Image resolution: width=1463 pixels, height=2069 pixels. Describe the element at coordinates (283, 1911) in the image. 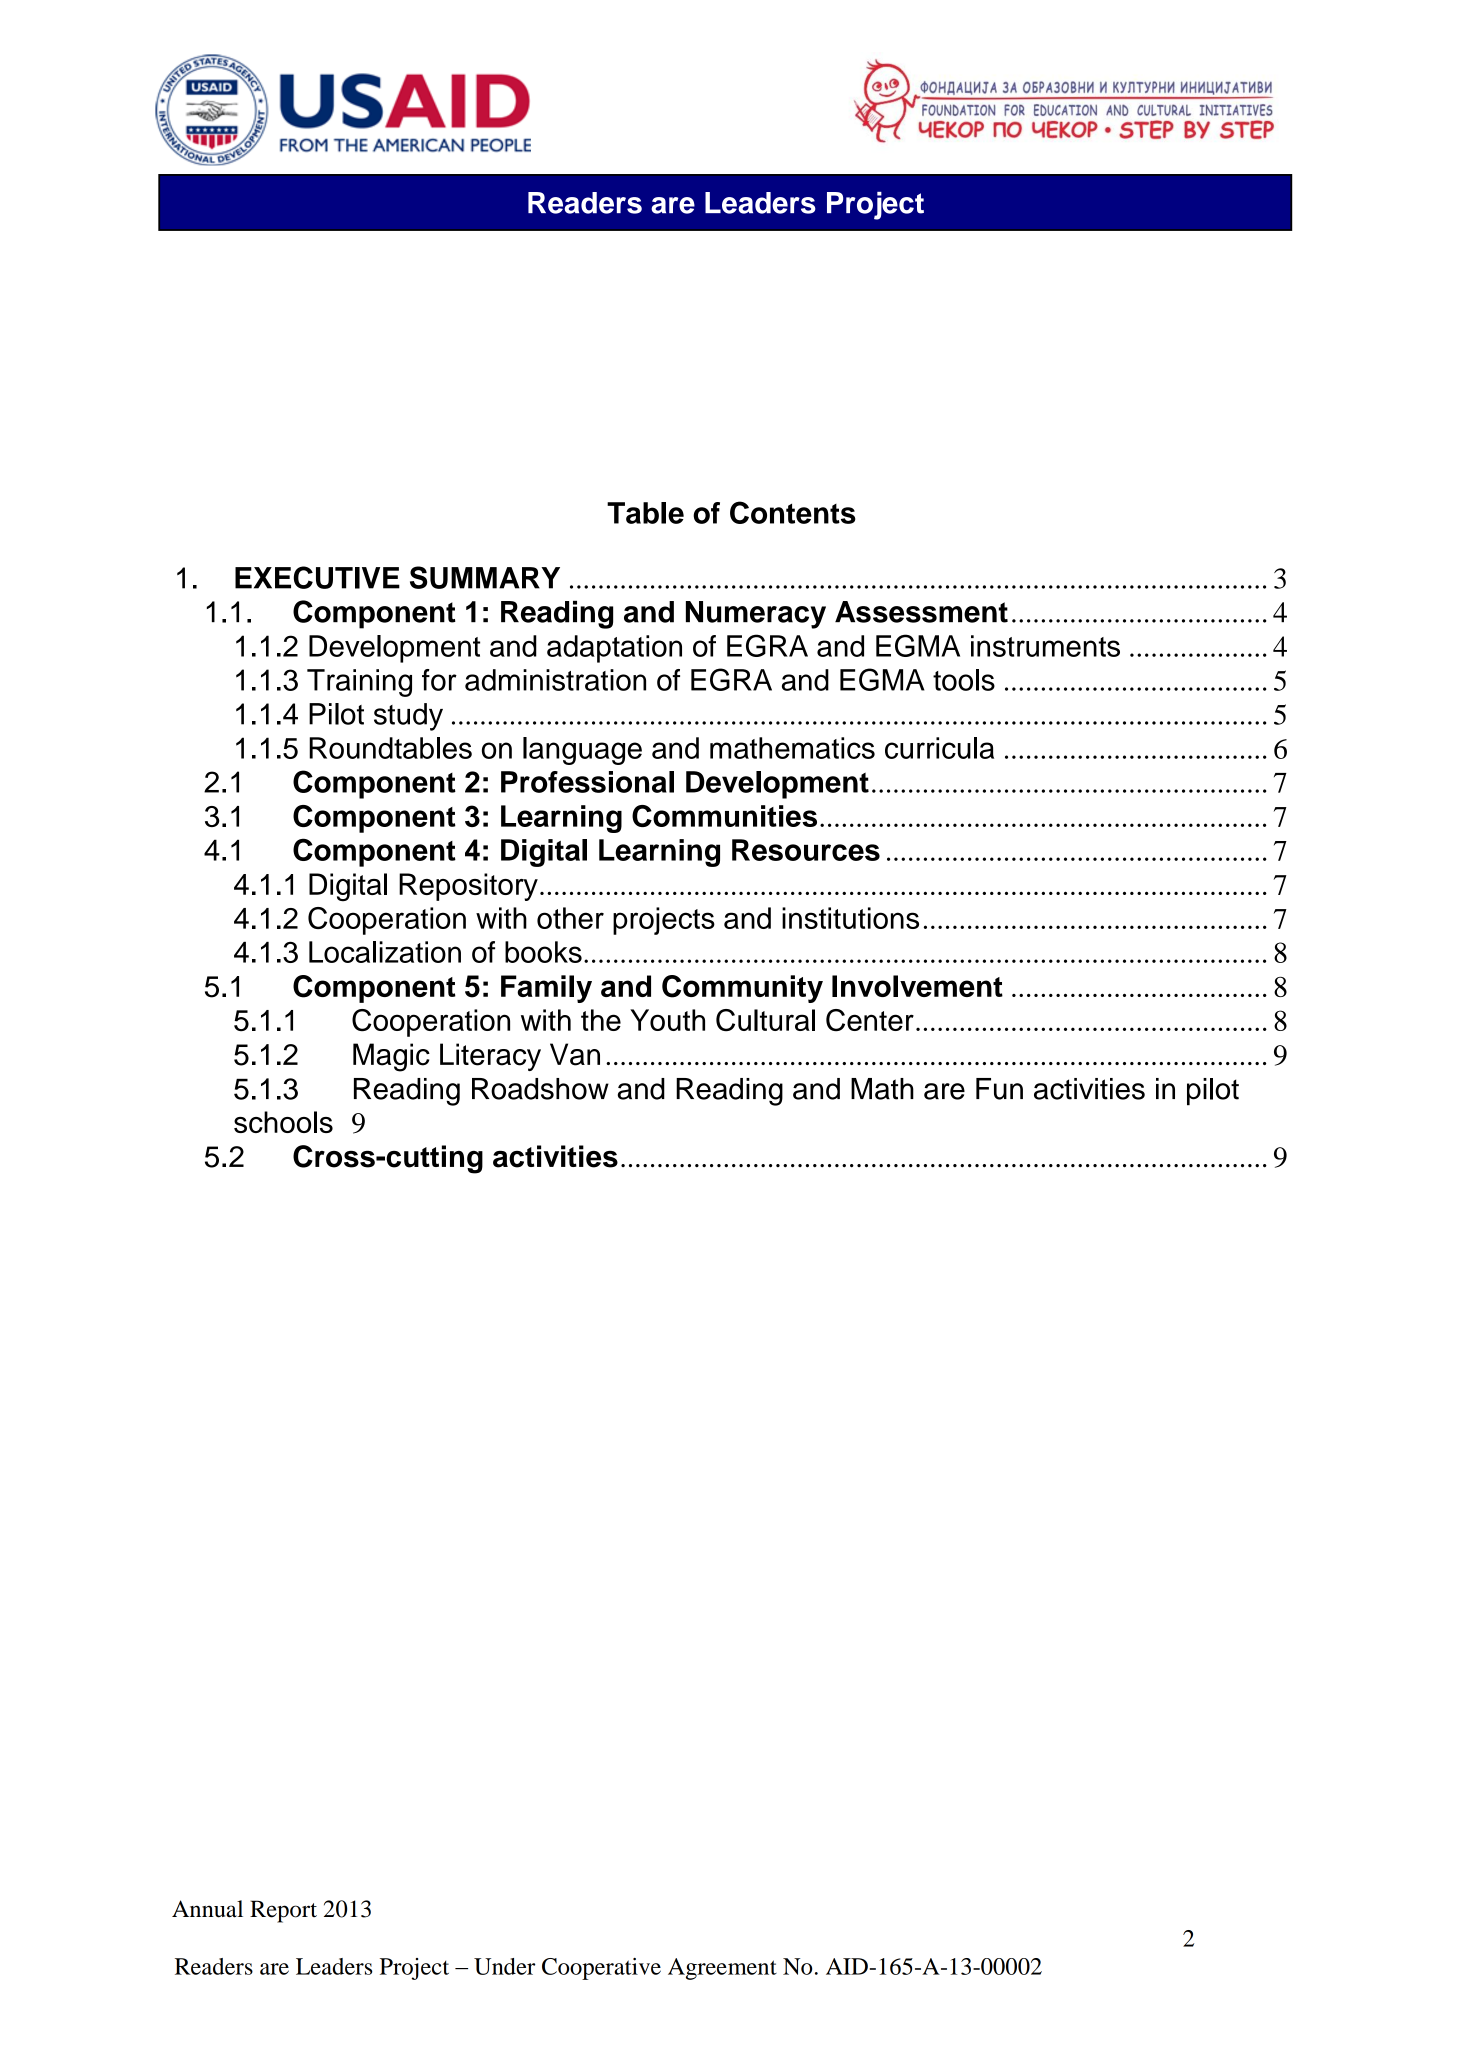

I see `Report` at that location.
